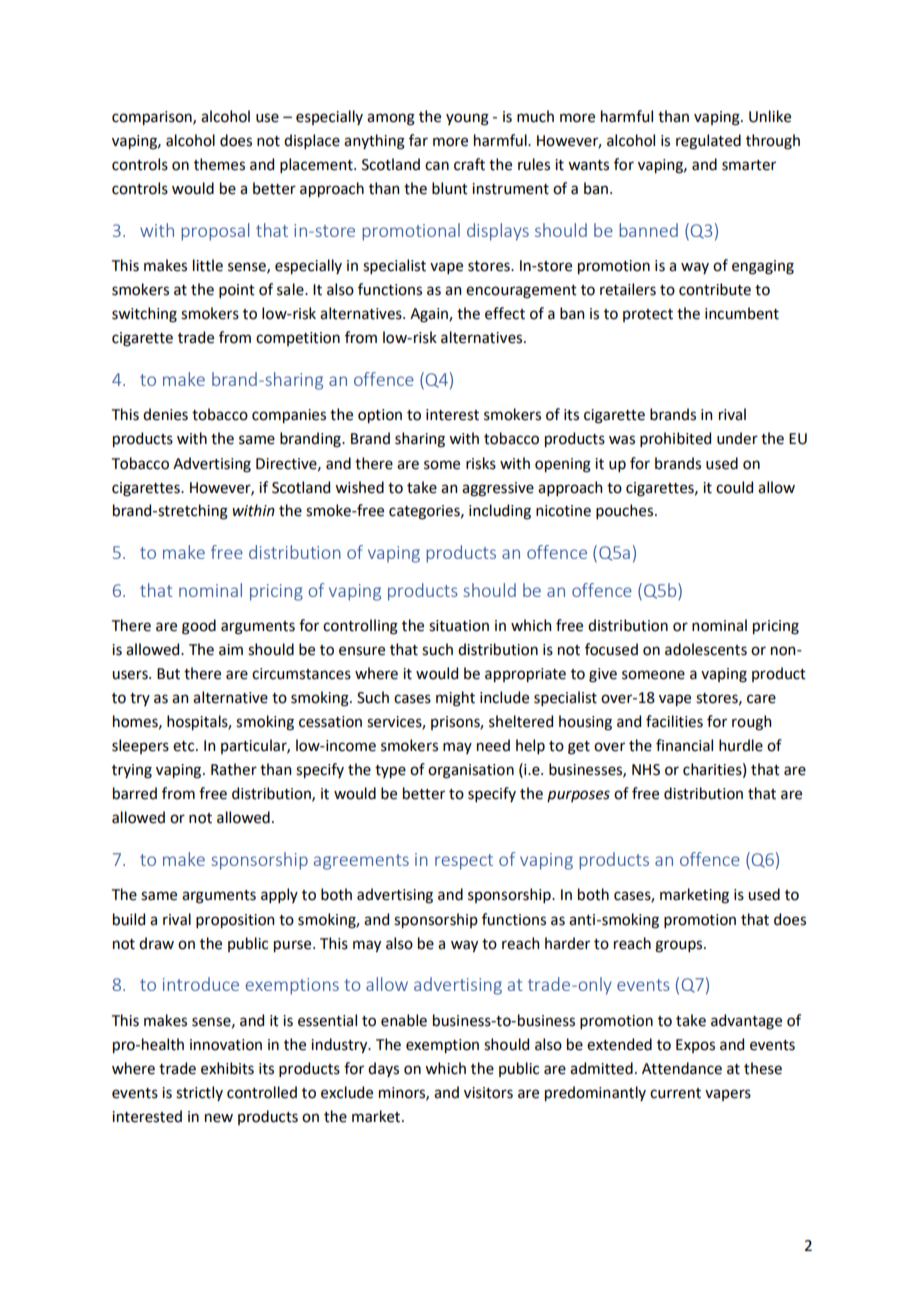 The width and height of the image is (924, 1308). I want to click on prohibited, so click(675, 439).
